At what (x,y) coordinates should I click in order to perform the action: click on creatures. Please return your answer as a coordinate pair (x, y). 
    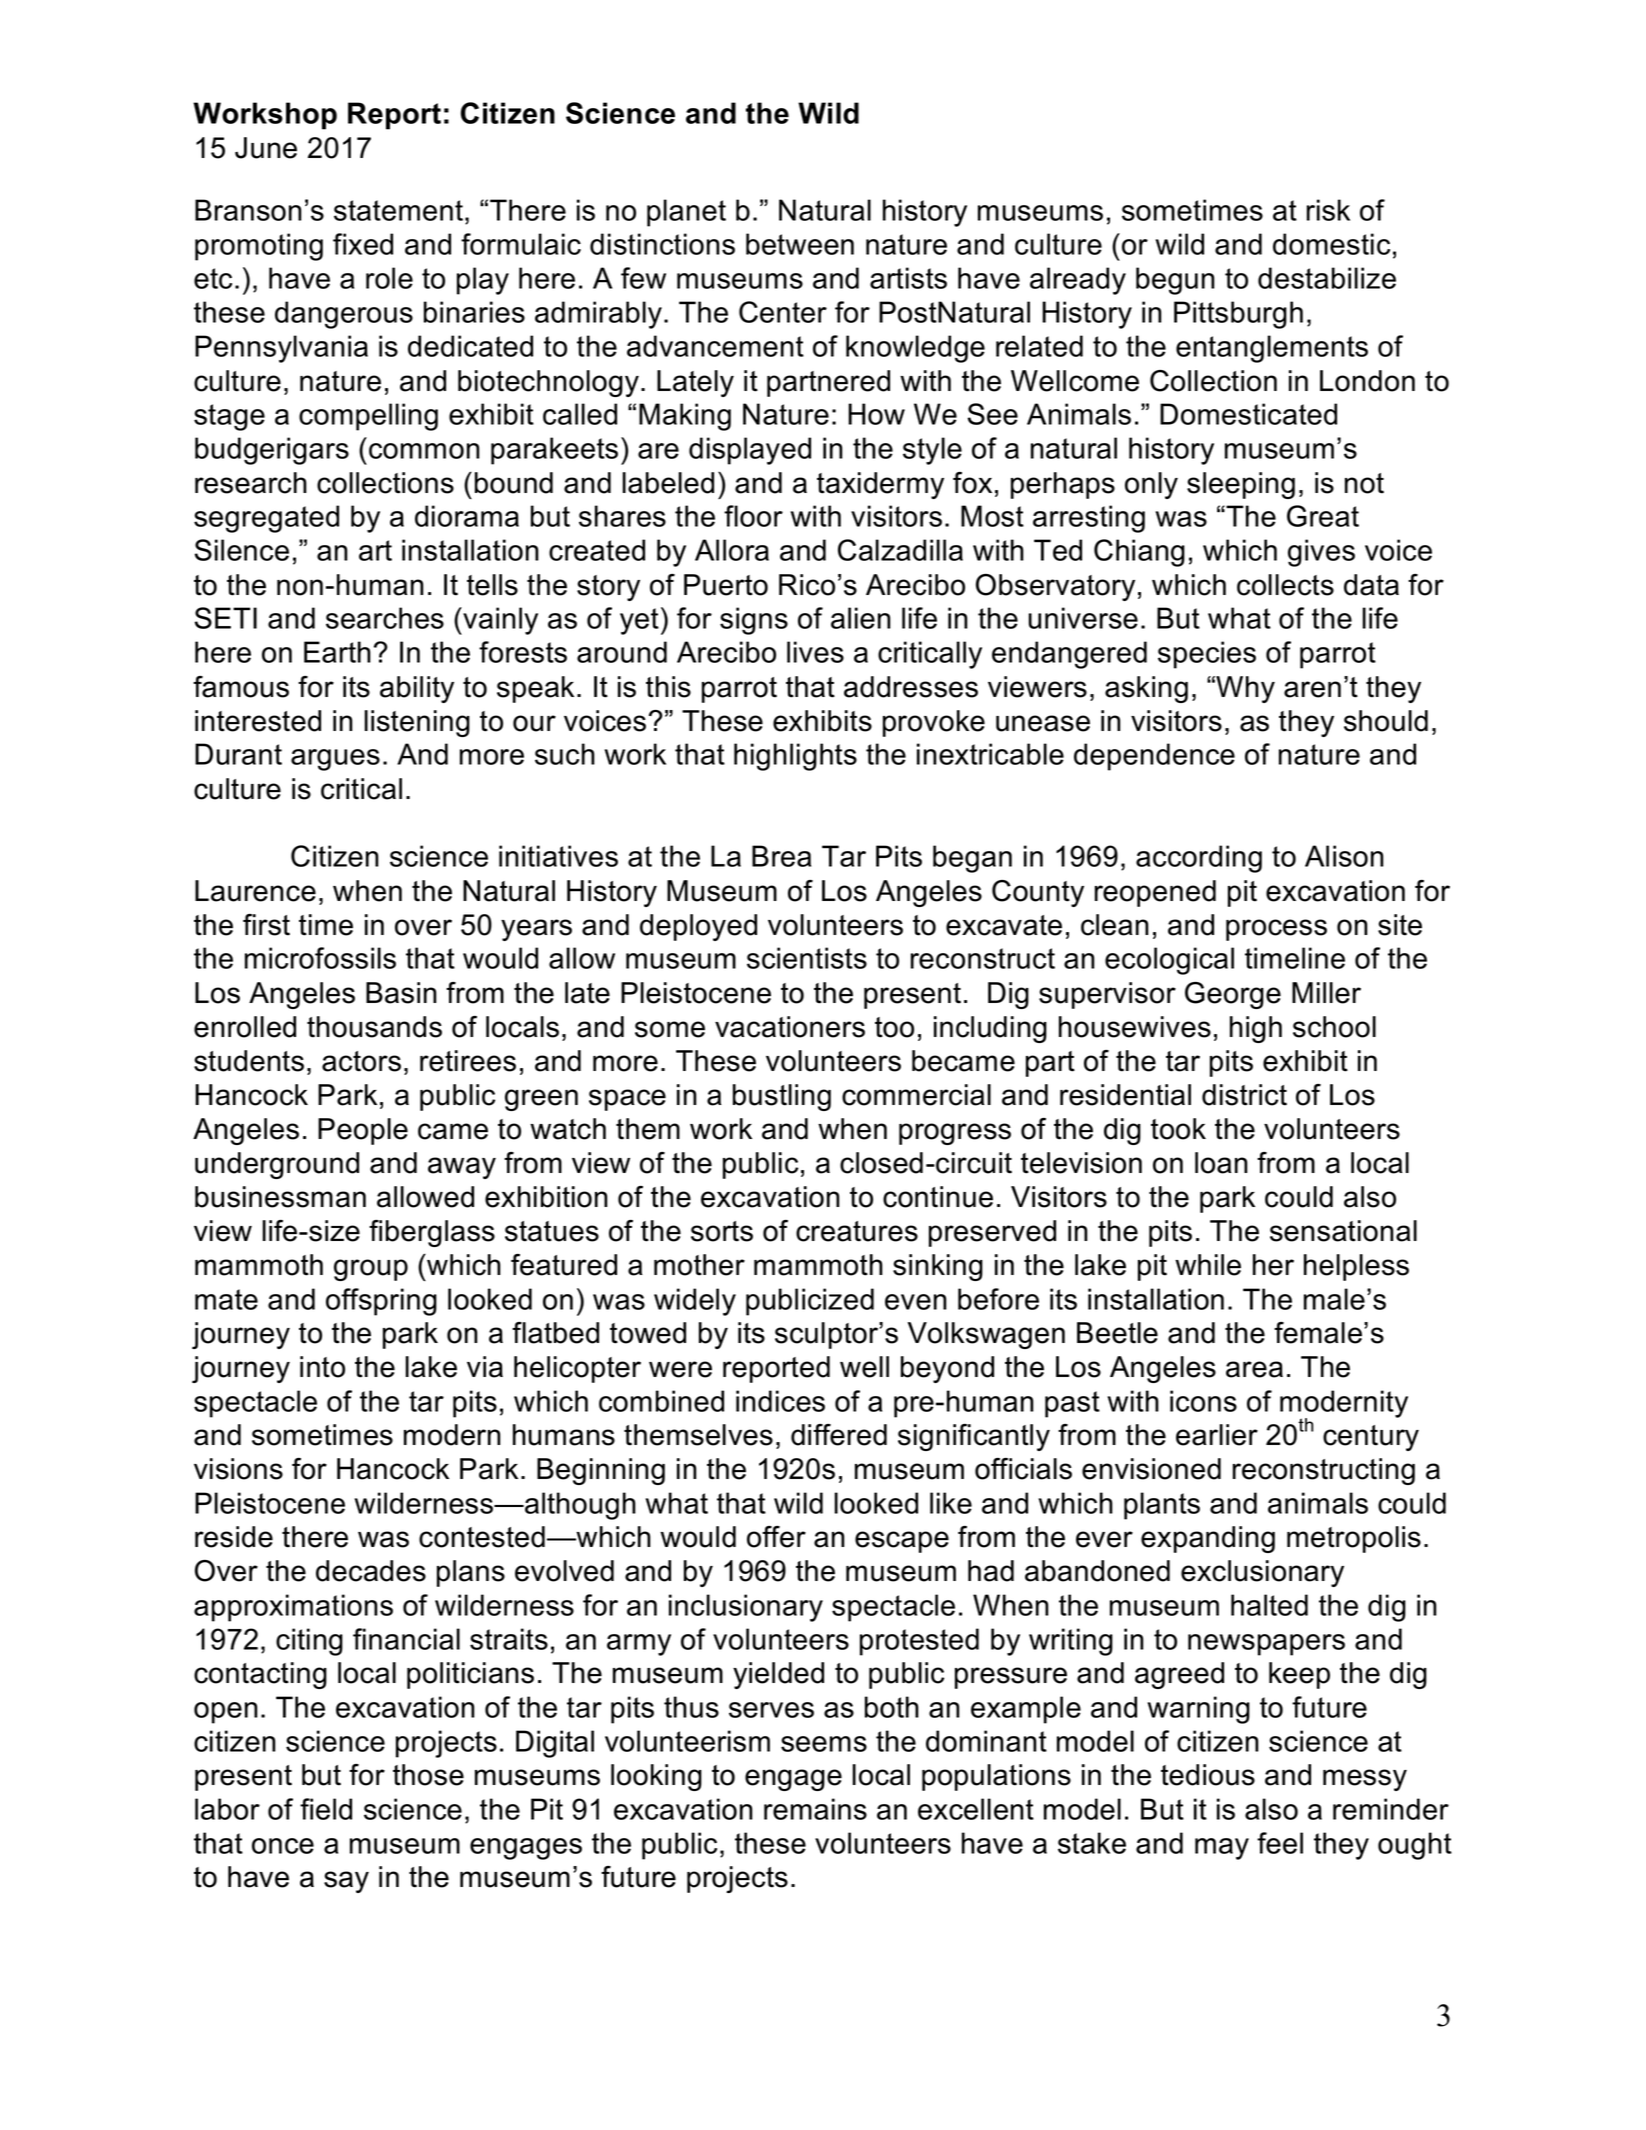
    Looking at the image, I should click on (857, 1231).
